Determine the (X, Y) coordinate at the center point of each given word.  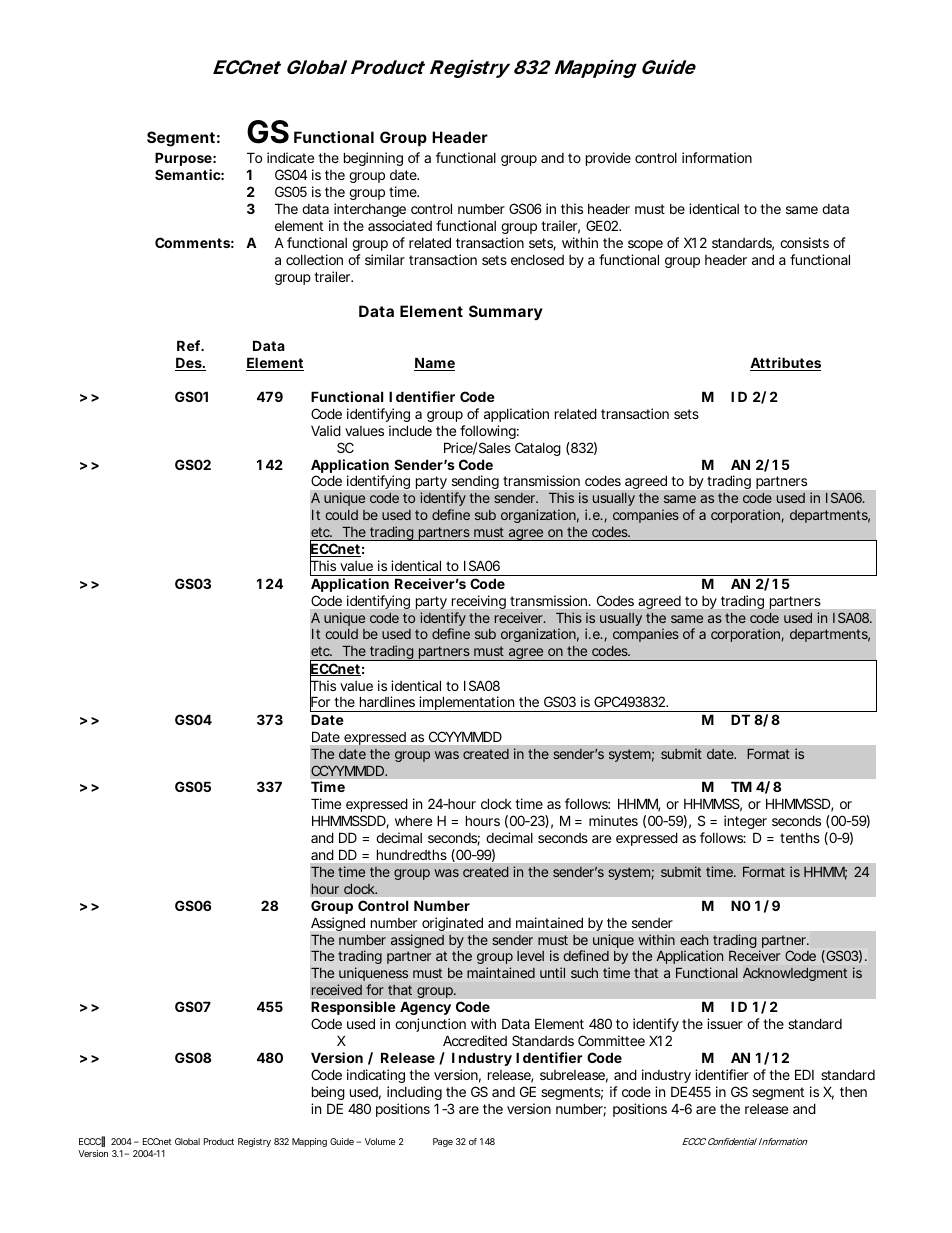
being (328, 1093)
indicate (290, 157)
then (853, 1092)
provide (608, 159)
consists (804, 242)
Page (443, 1142)
